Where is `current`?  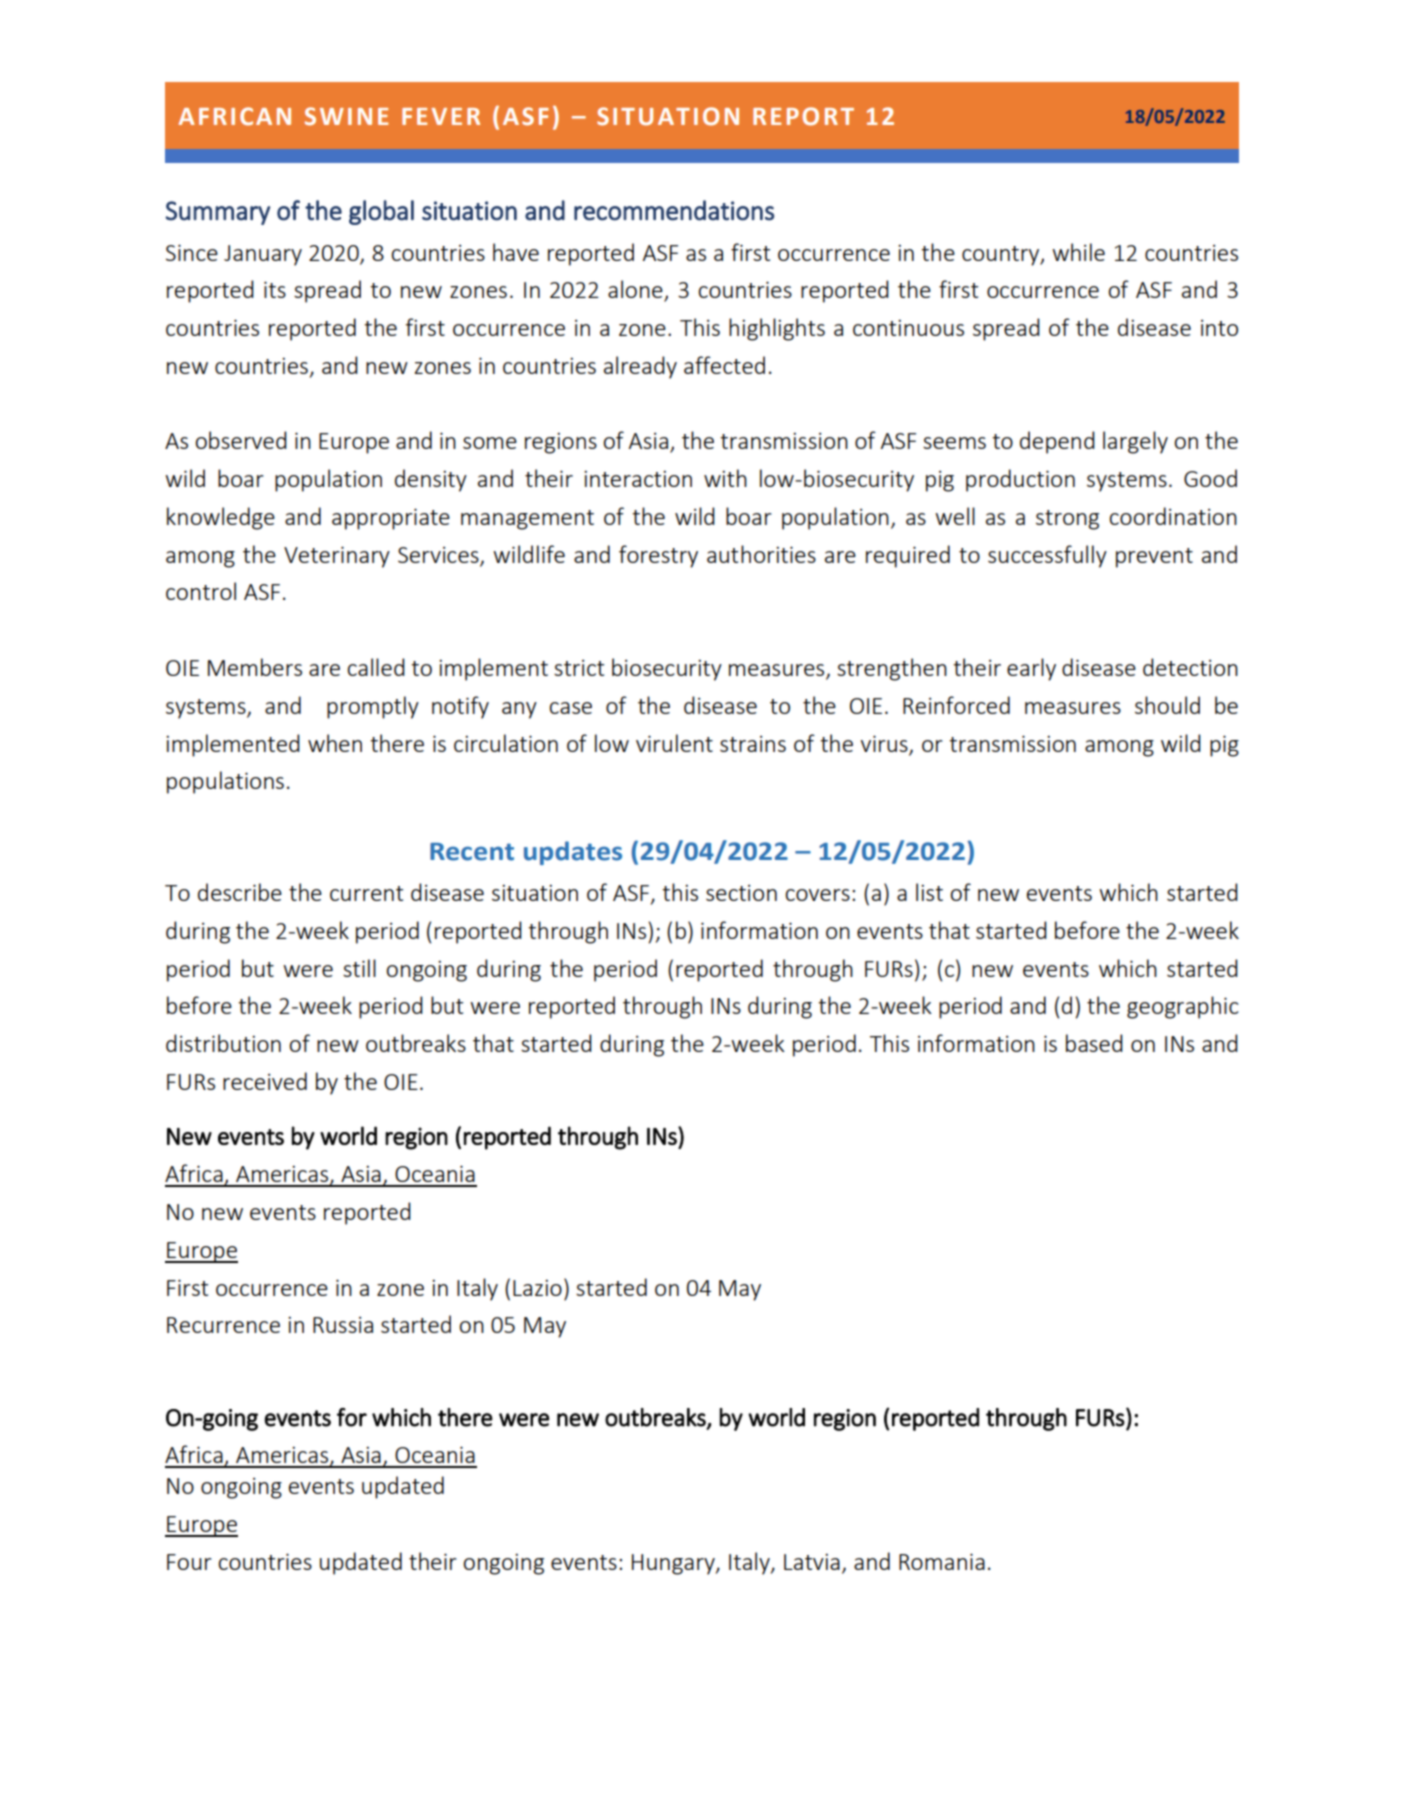
current is located at coordinates (366, 893).
